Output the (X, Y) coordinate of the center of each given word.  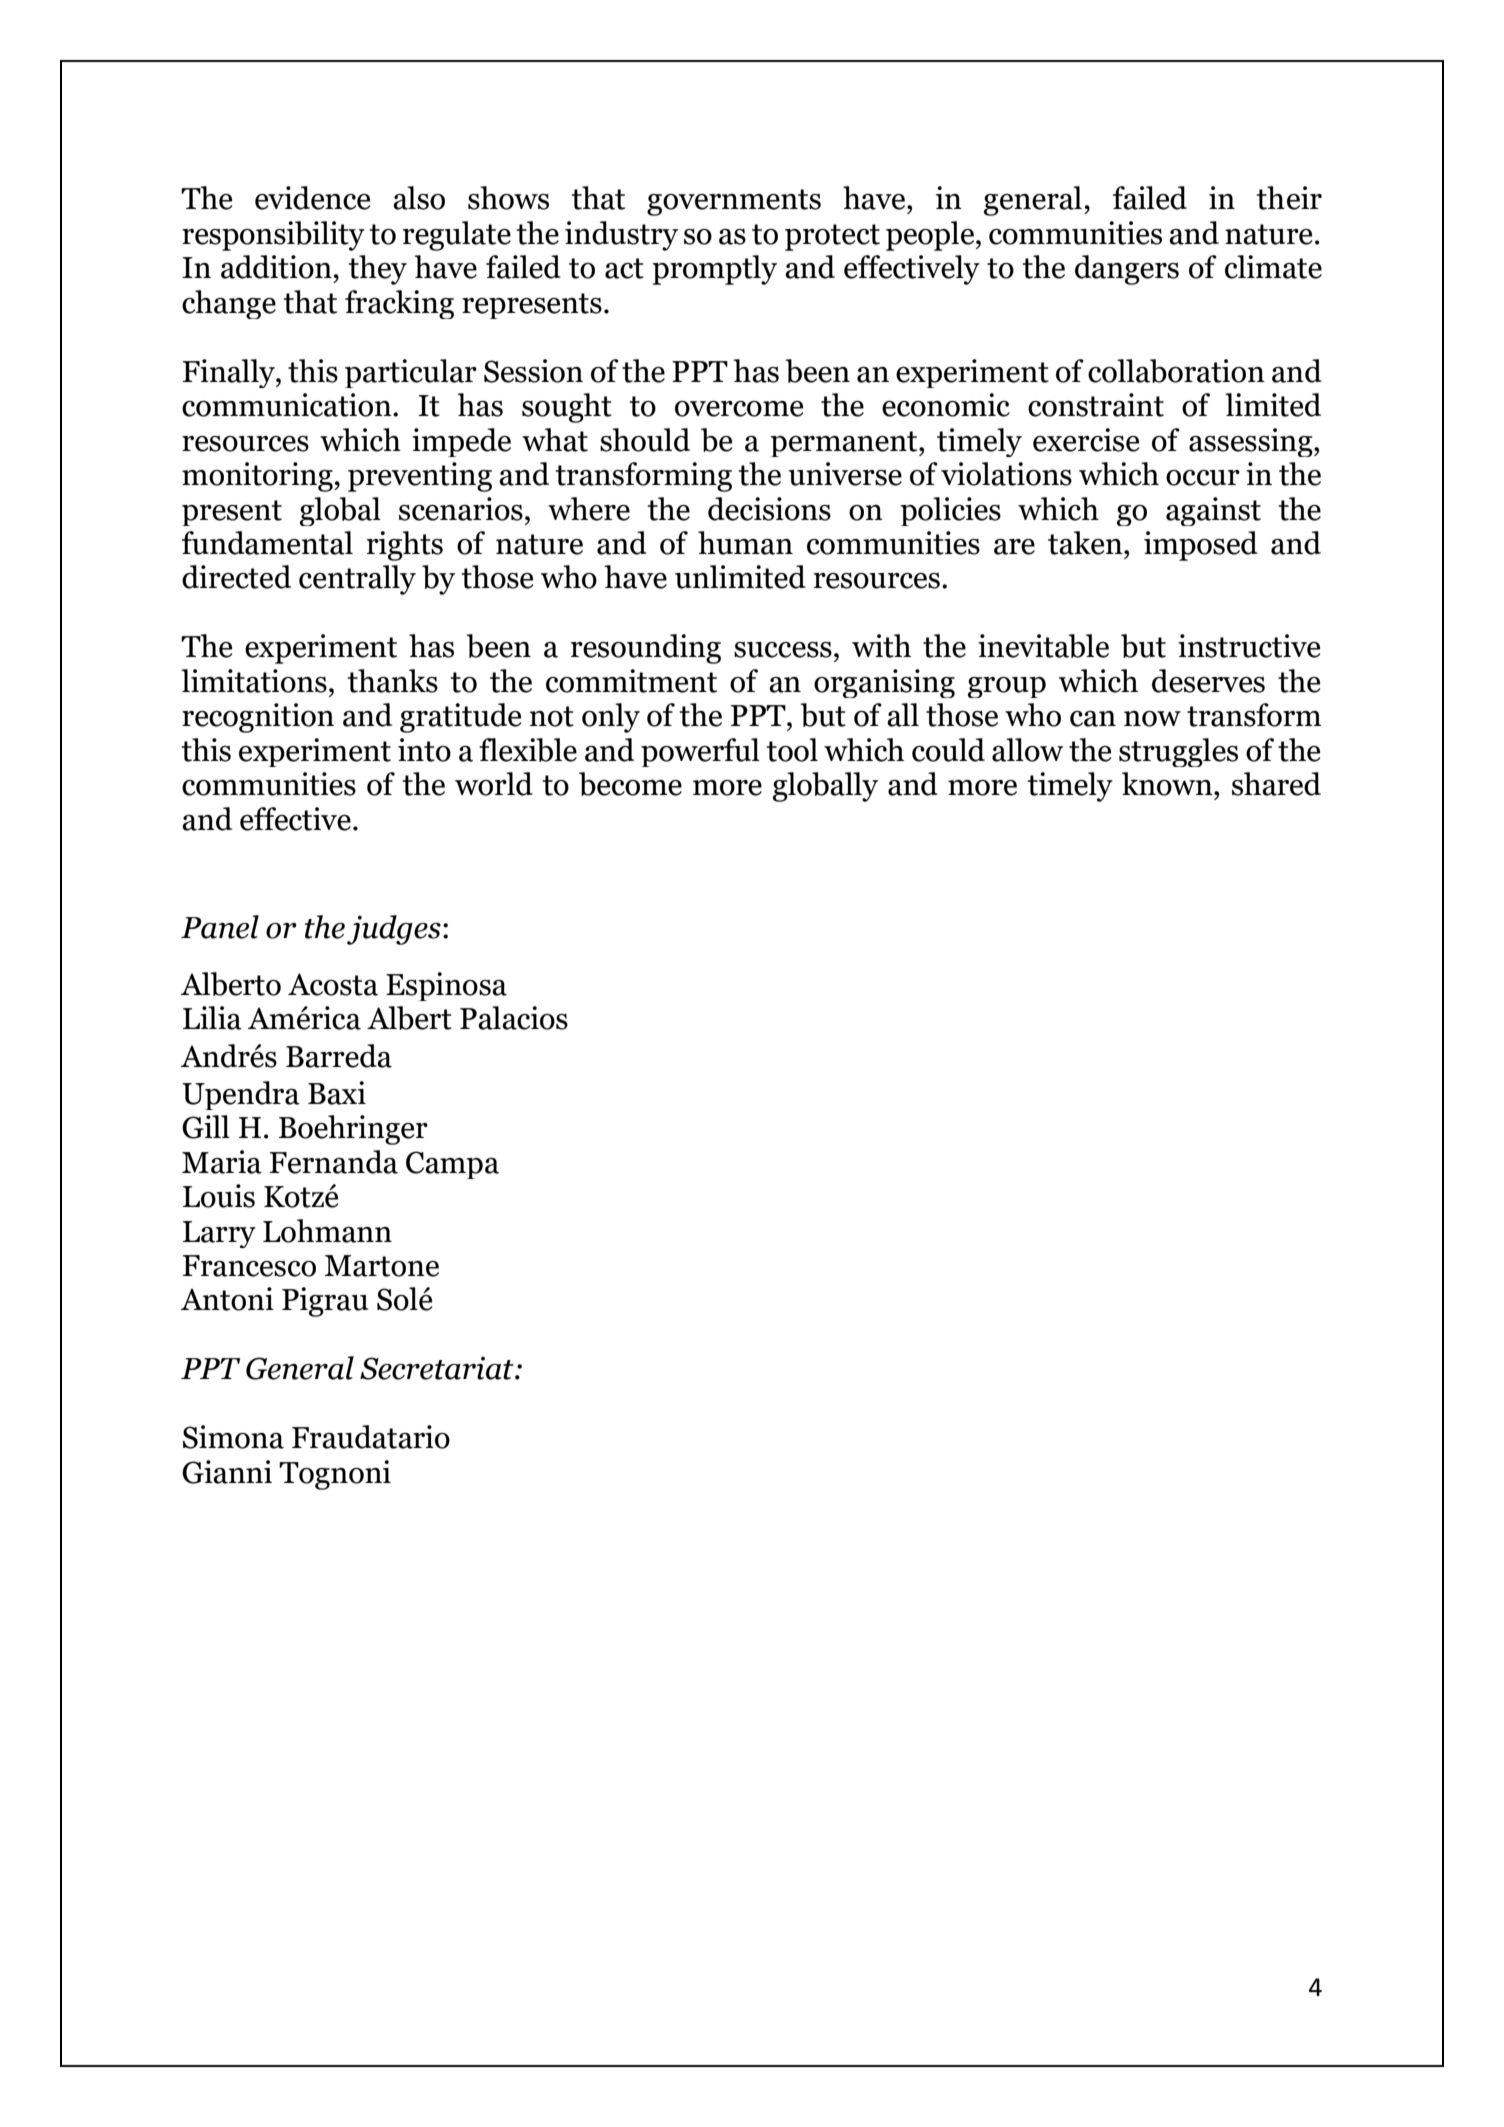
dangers (1127, 270)
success (783, 650)
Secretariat (438, 1368)
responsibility (273, 236)
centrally (357, 580)
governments (734, 202)
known (1168, 784)
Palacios (514, 1018)
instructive (1249, 646)
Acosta (333, 984)
